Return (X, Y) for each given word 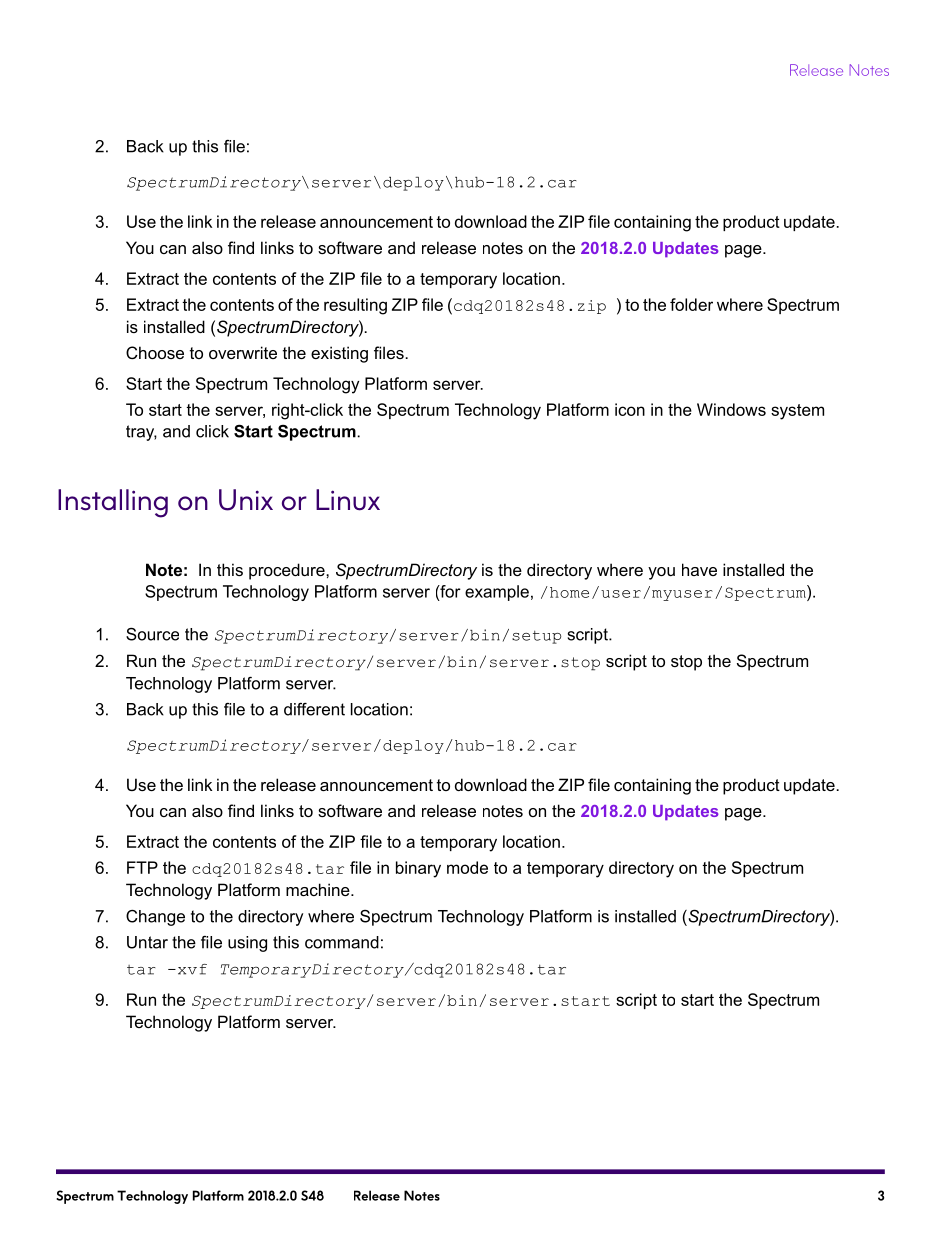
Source (152, 634)
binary (418, 869)
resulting (355, 306)
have (699, 569)
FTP (142, 867)
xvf (191, 969)
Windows (731, 409)
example (497, 593)
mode (467, 867)
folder (691, 304)
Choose (155, 352)
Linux (348, 500)
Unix (246, 500)
